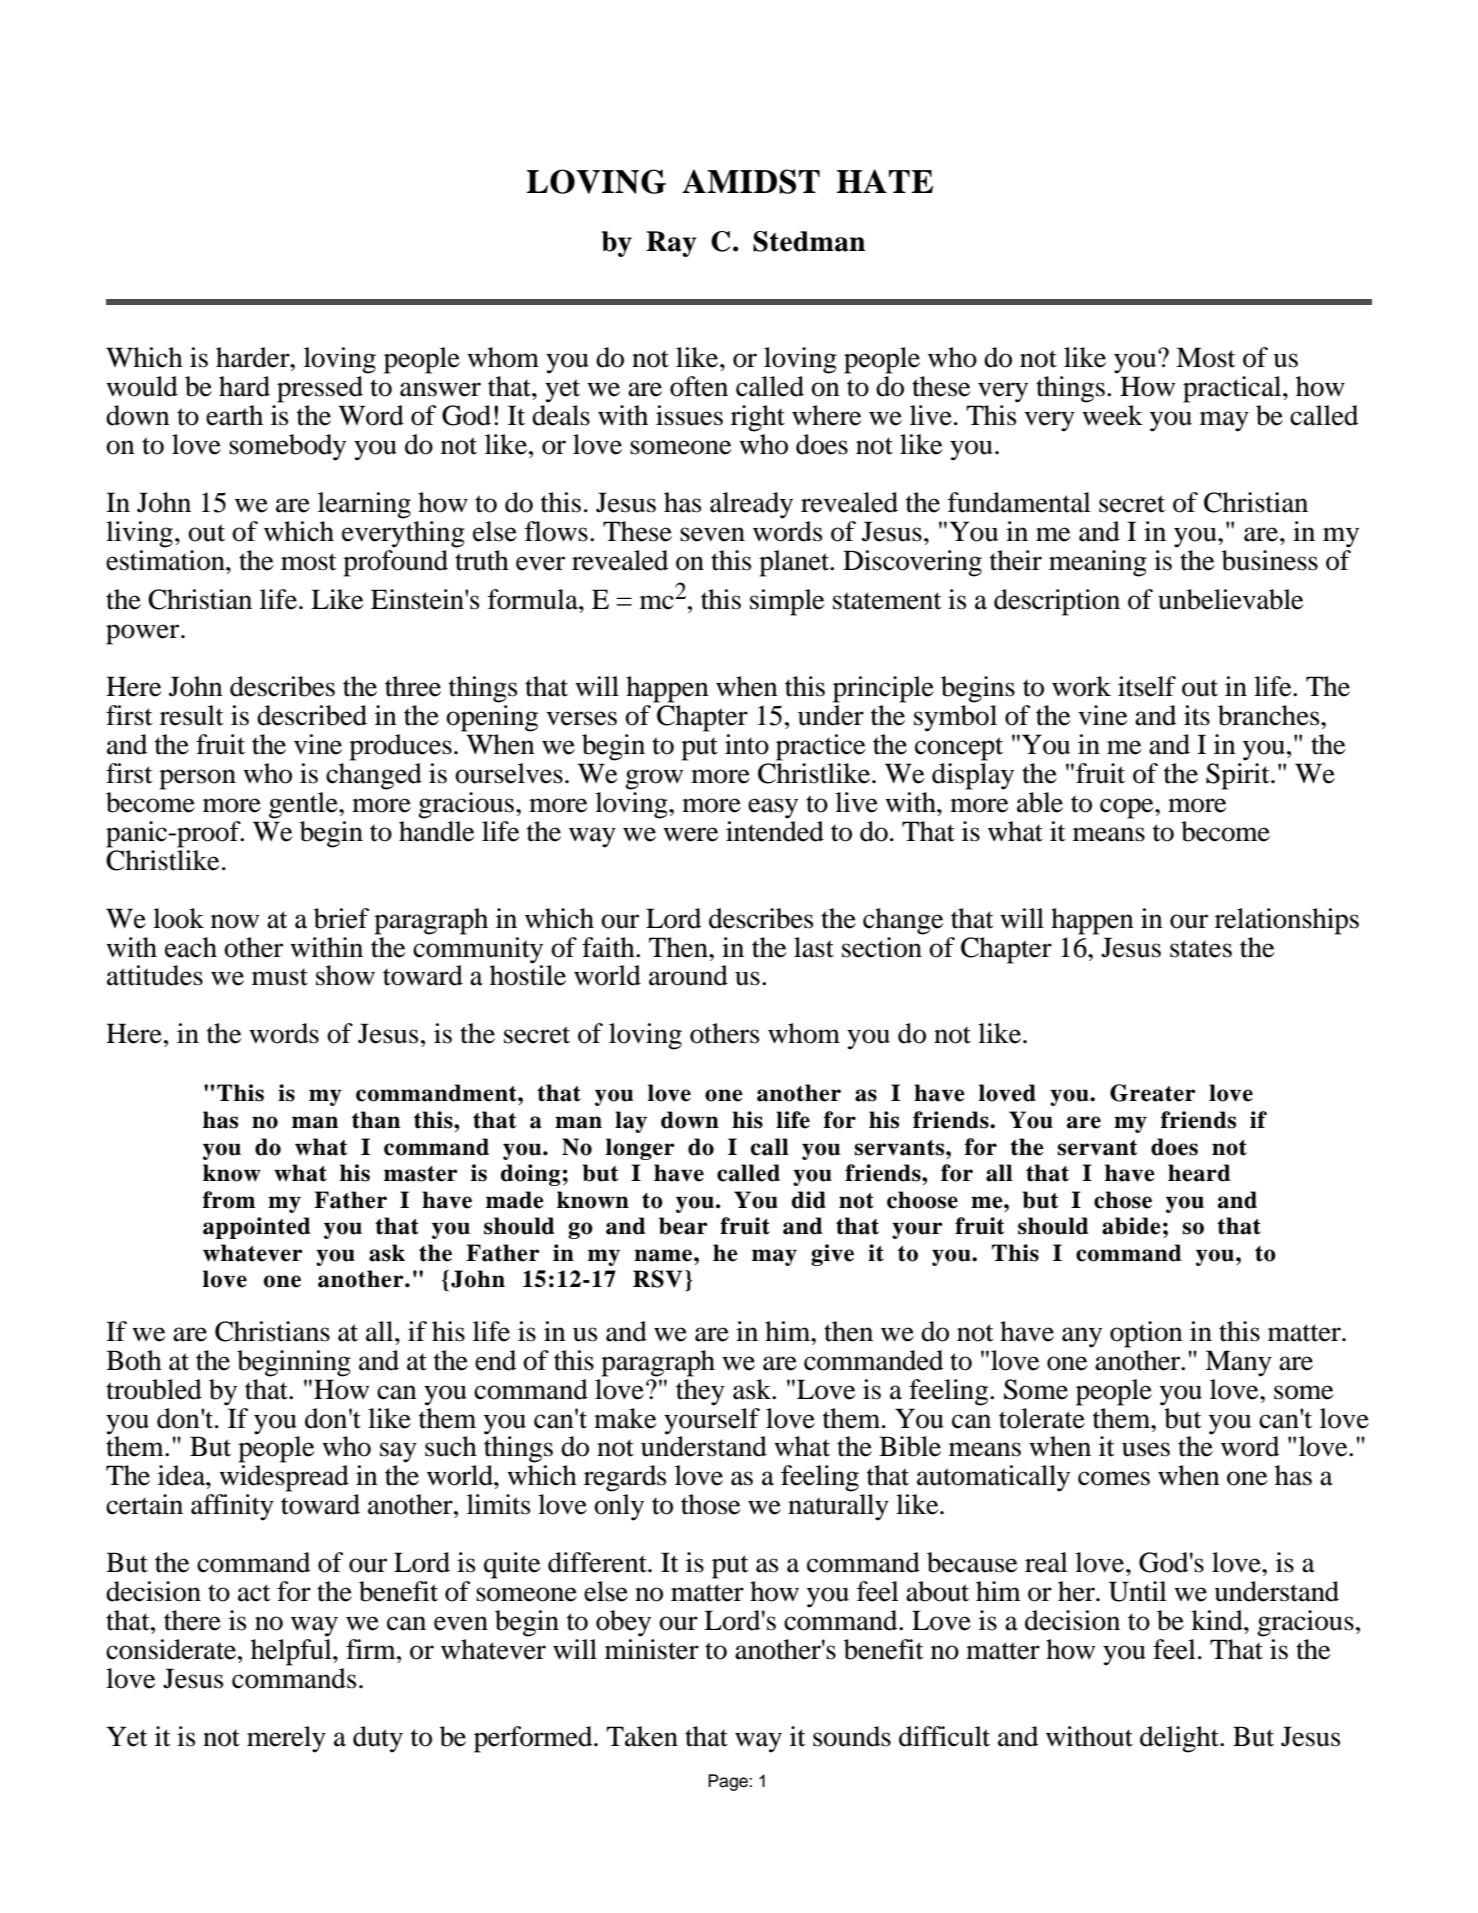 The height and width of the screenshot is (1913, 1478). What do you see at coordinates (1201, 949) in the screenshot?
I see `states` at bounding box center [1201, 949].
